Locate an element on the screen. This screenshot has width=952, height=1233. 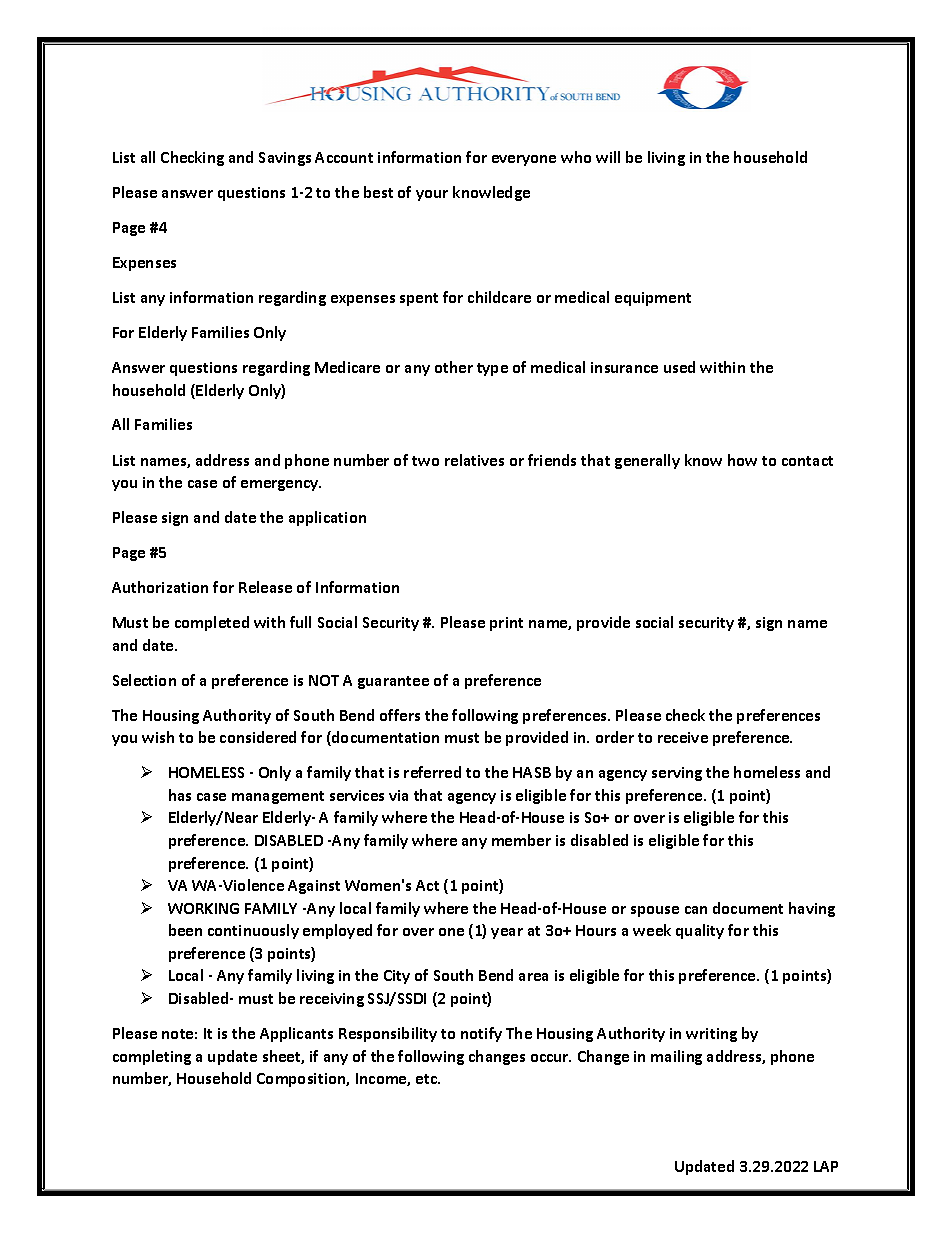
will is located at coordinates (608, 157).
